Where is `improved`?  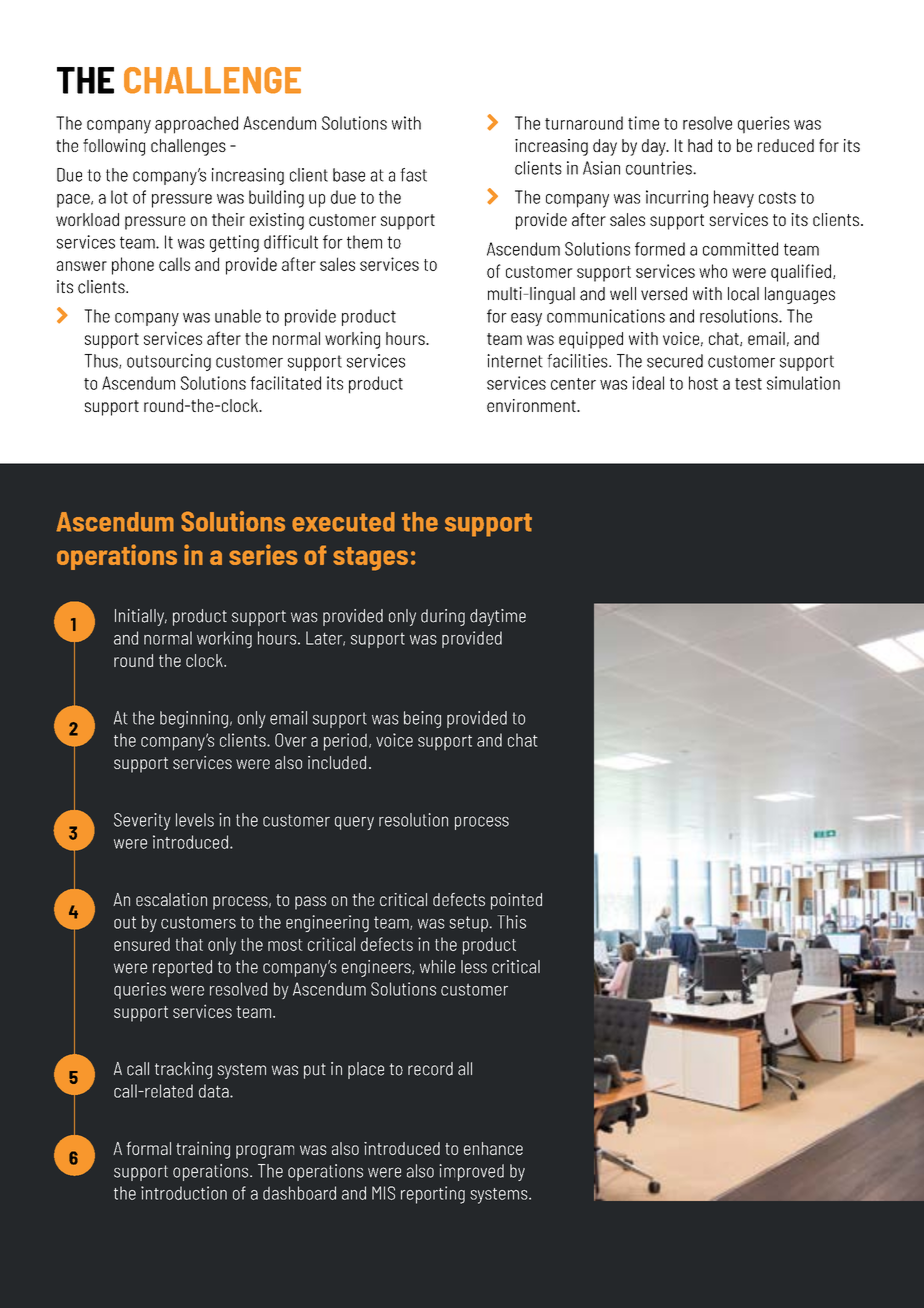
improved is located at coordinates (471, 1172).
